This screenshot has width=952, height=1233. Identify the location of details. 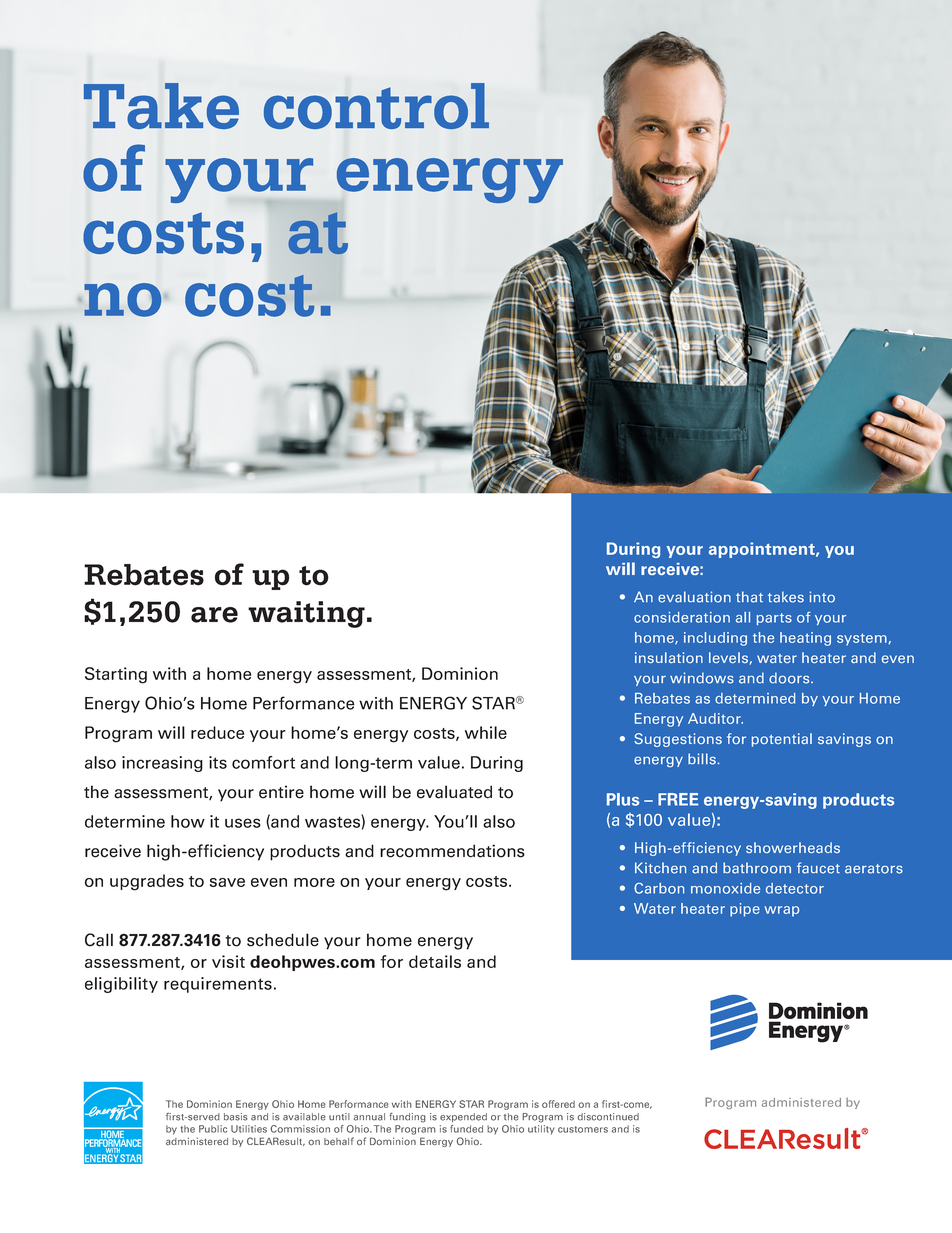
(435, 961).
